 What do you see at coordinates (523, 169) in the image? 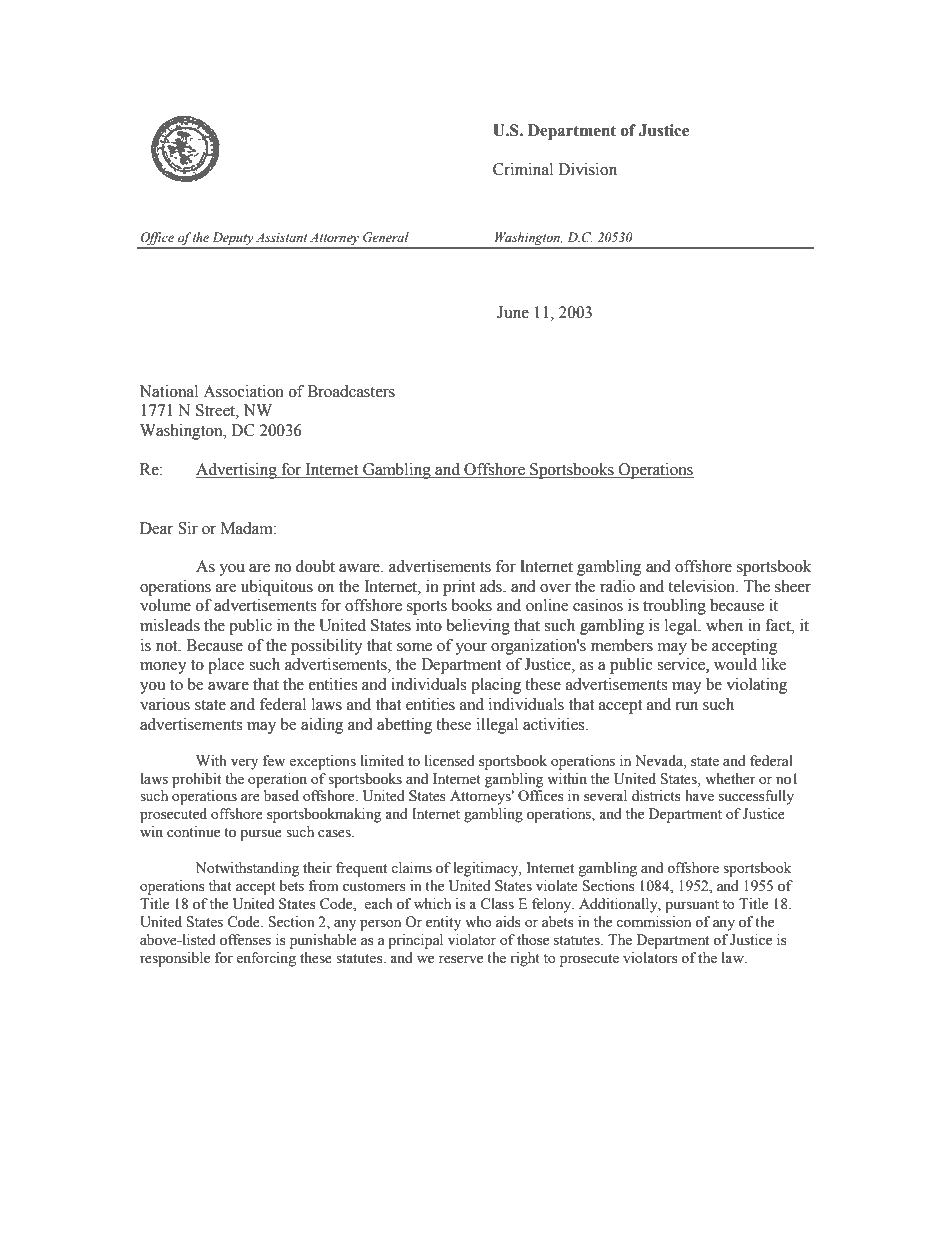
I see `Criminal` at bounding box center [523, 169].
